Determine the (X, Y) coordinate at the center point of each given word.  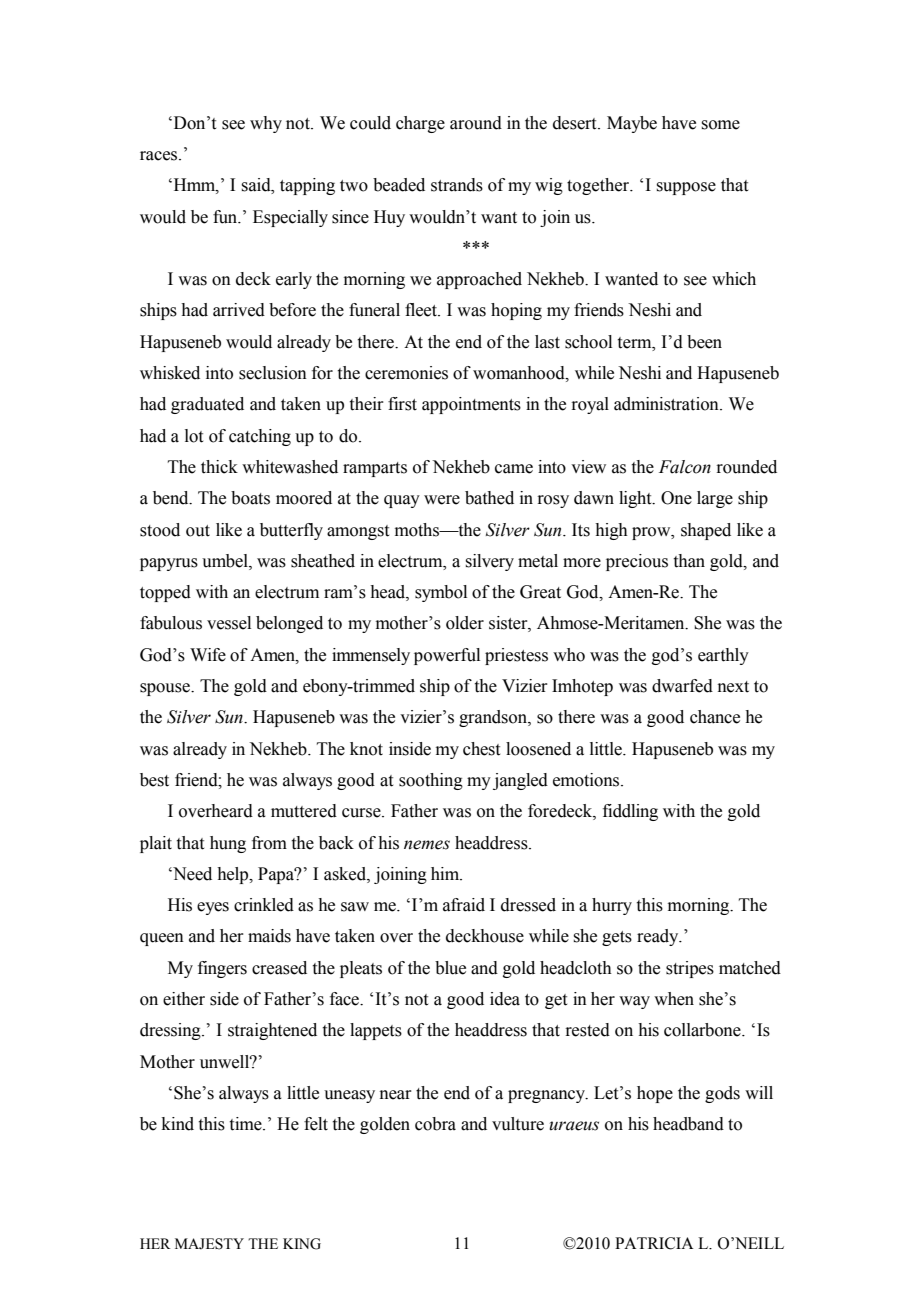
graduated (207, 405)
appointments (471, 405)
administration (667, 404)
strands (457, 185)
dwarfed (682, 686)
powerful (447, 656)
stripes (690, 969)
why (266, 124)
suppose (686, 188)
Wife (208, 655)
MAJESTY (209, 1244)
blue (450, 968)
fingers (222, 969)
